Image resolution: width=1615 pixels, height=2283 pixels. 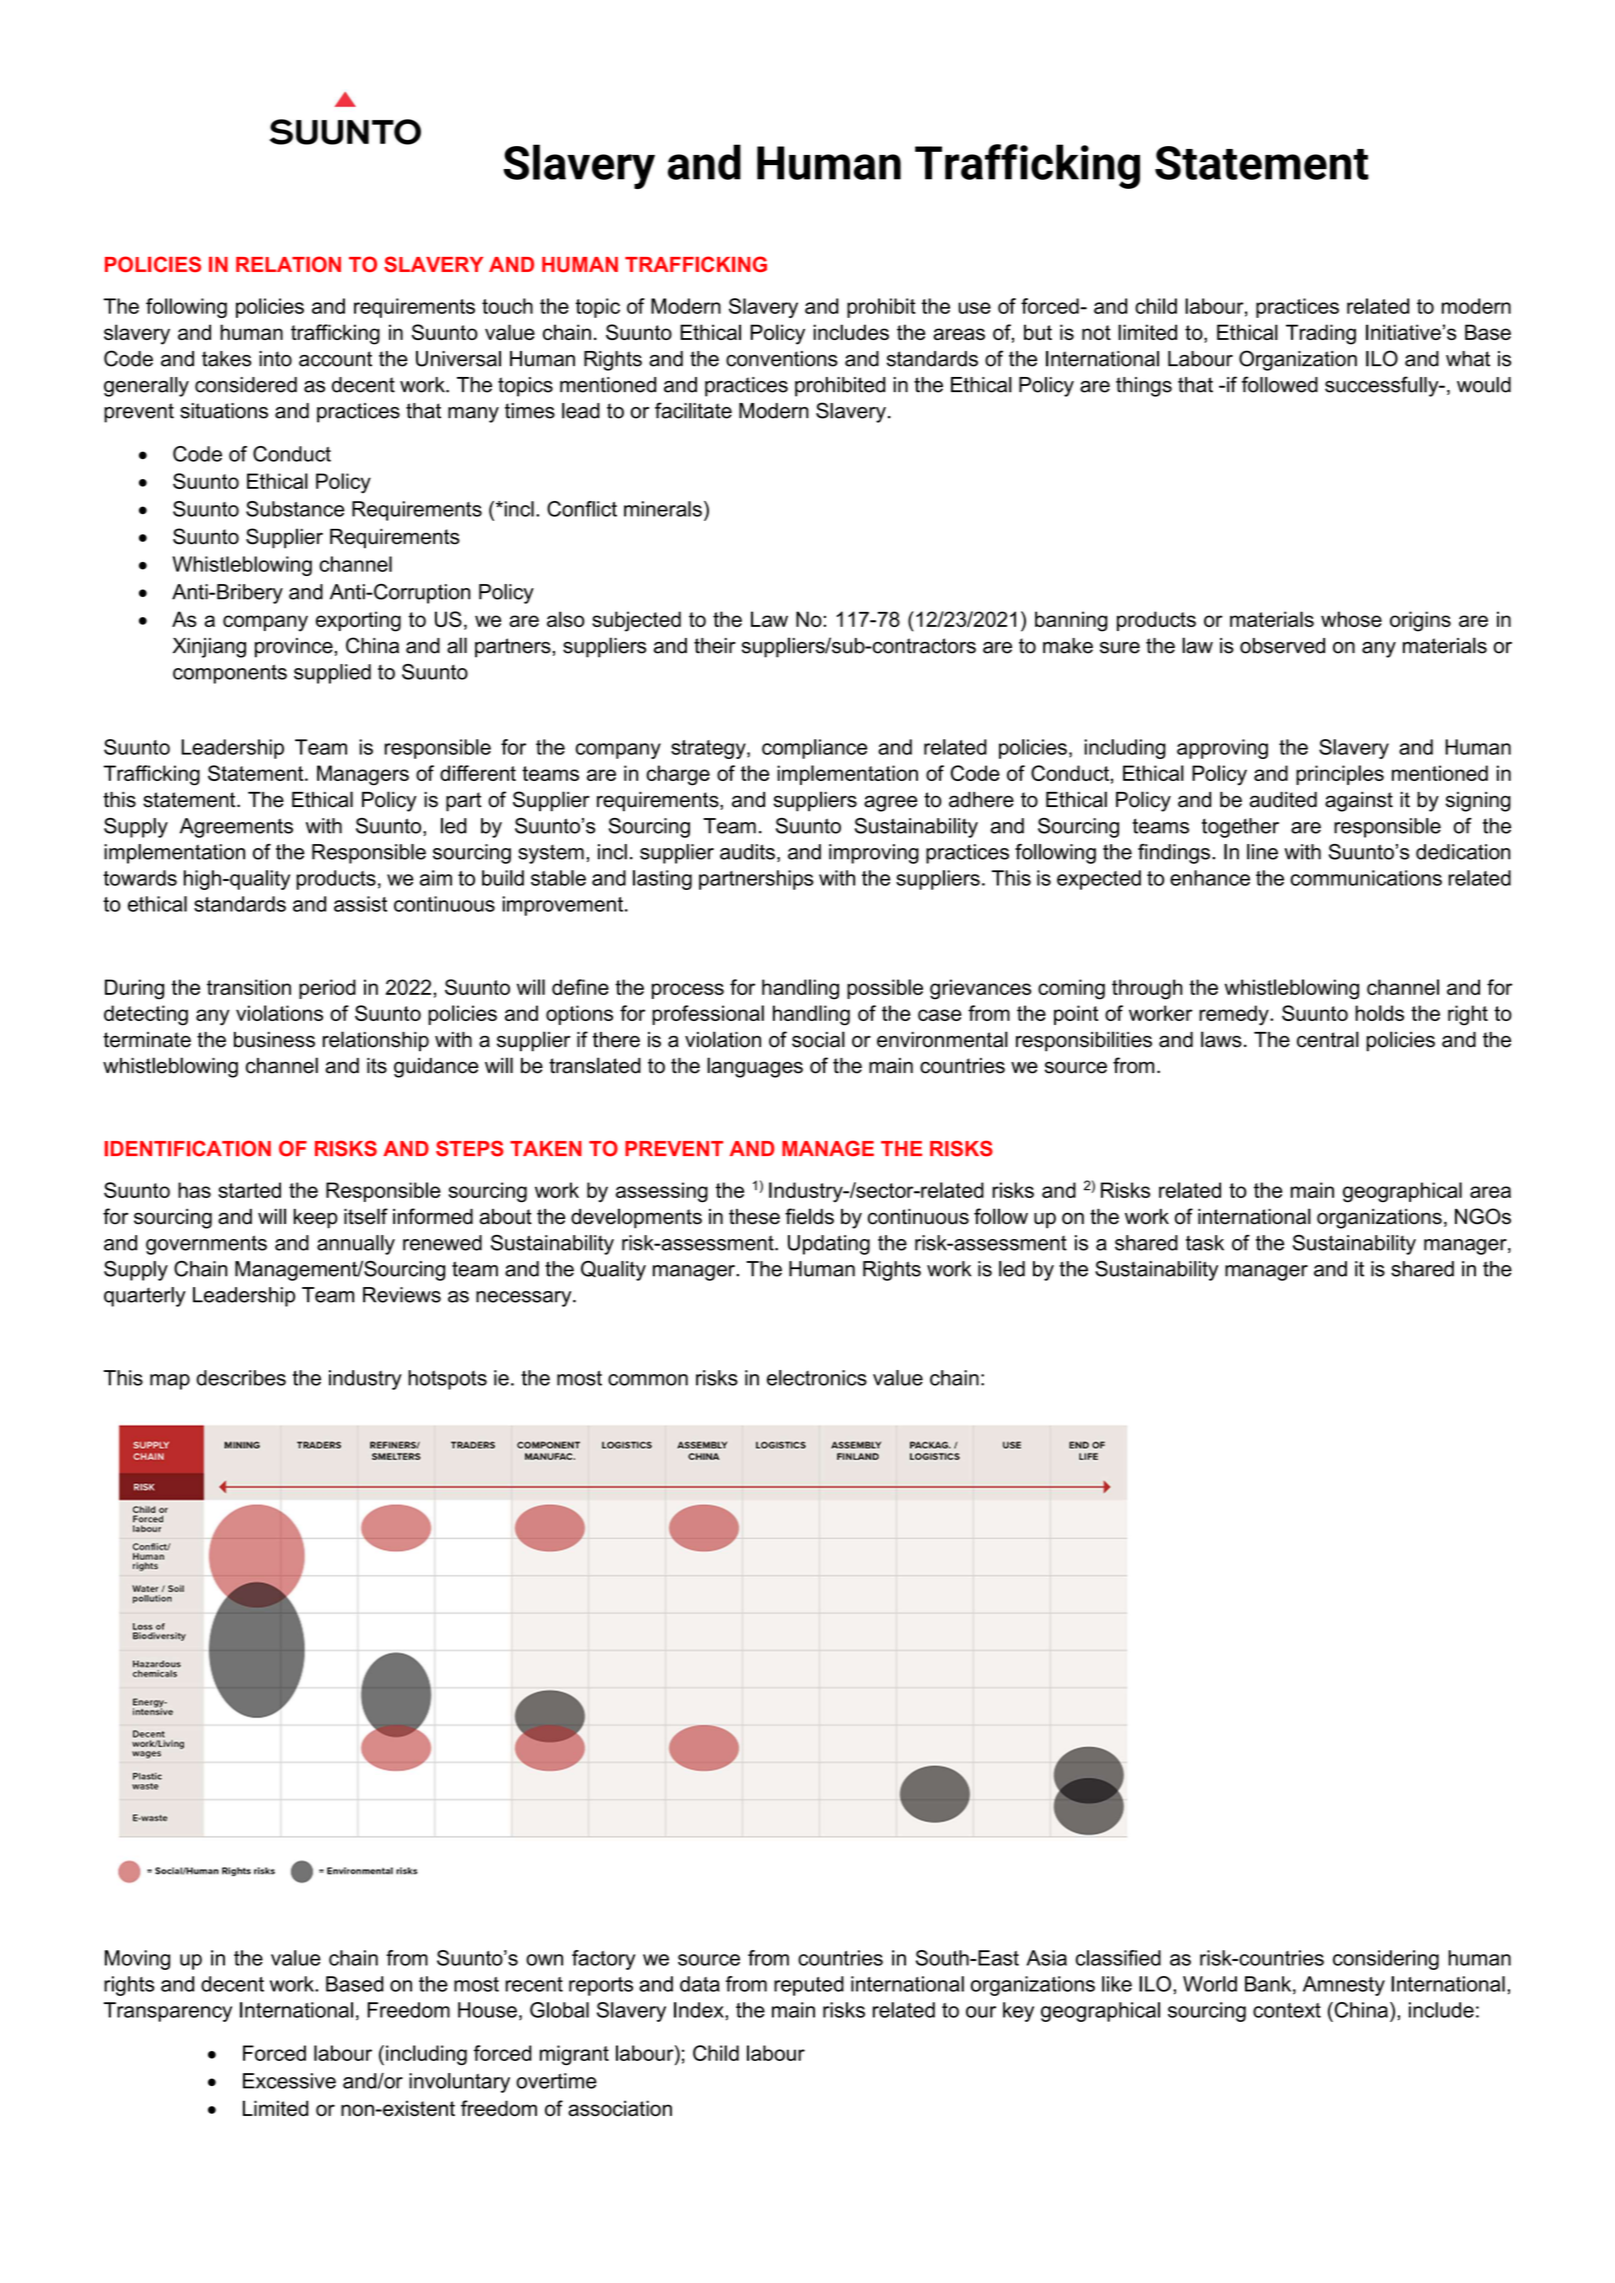 I want to click on describes, so click(x=241, y=1378).
